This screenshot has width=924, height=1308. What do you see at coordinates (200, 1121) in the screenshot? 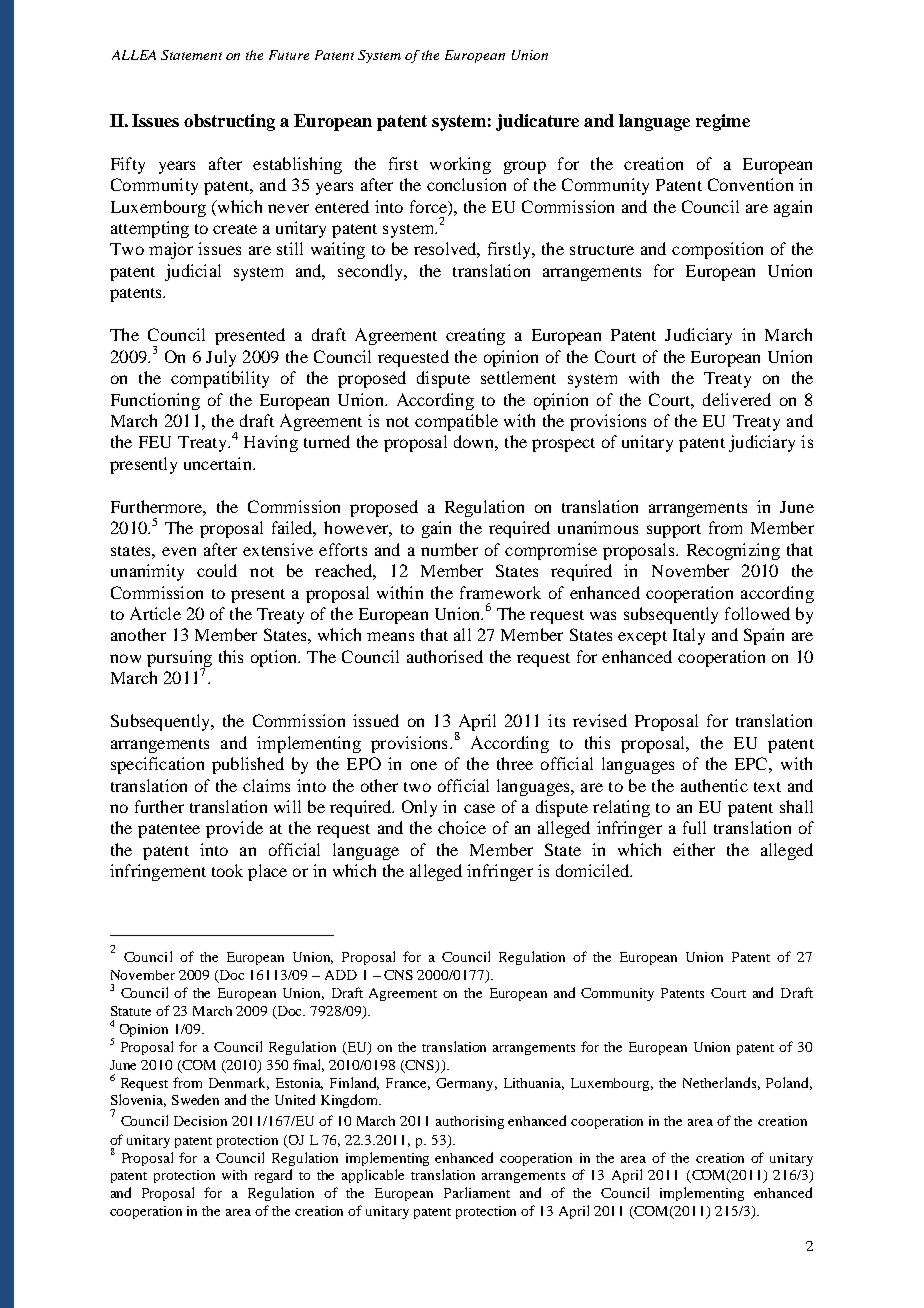
I see `Decision` at bounding box center [200, 1121].
